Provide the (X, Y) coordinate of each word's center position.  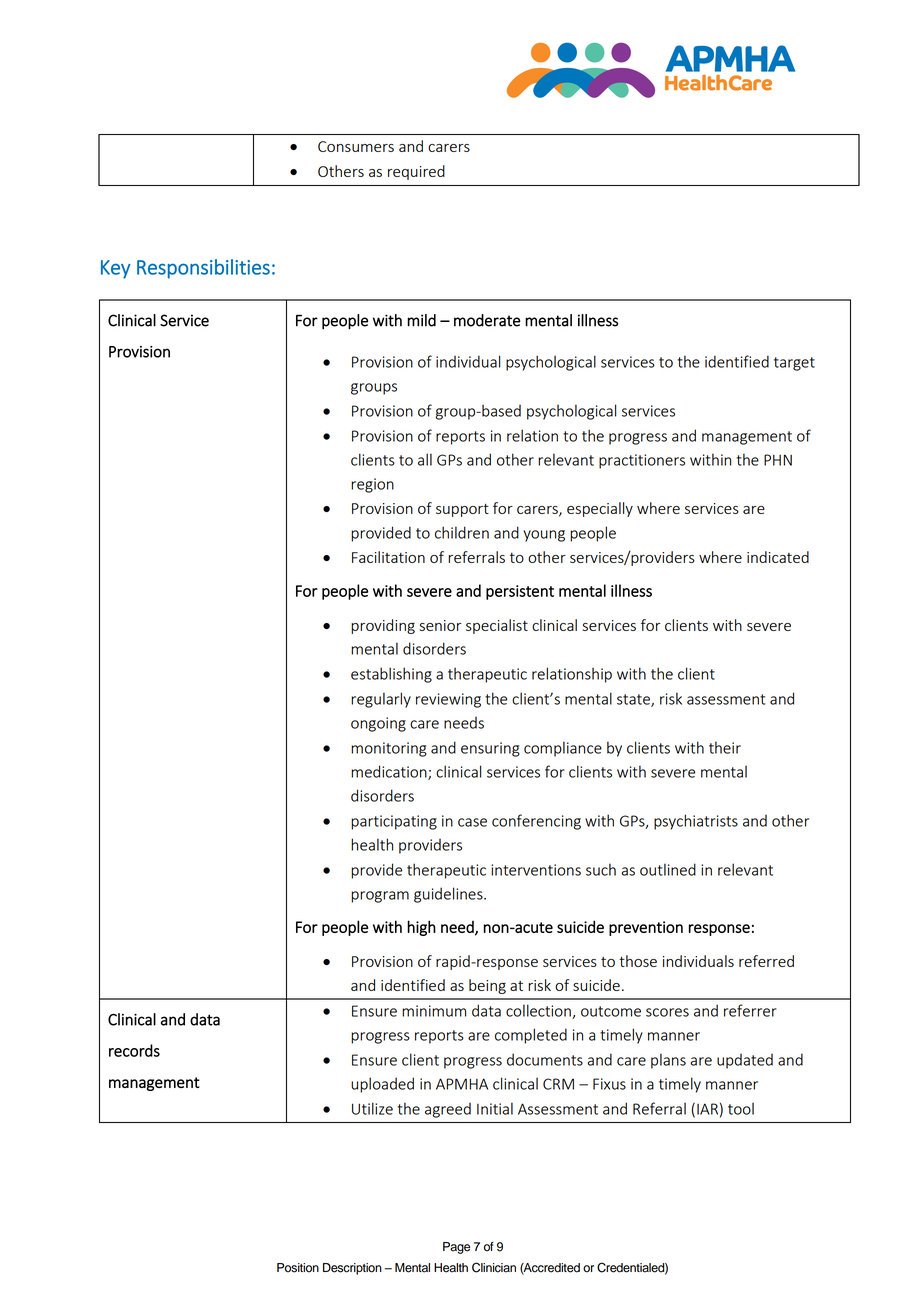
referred (766, 961)
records (134, 1050)
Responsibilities (203, 269)
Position (298, 1268)
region (372, 485)
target (794, 364)
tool (741, 1109)
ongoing (378, 724)
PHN (778, 460)
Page (456, 1248)
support (462, 510)
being (487, 986)
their (725, 747)
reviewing (448, 700)
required (416, 172)
